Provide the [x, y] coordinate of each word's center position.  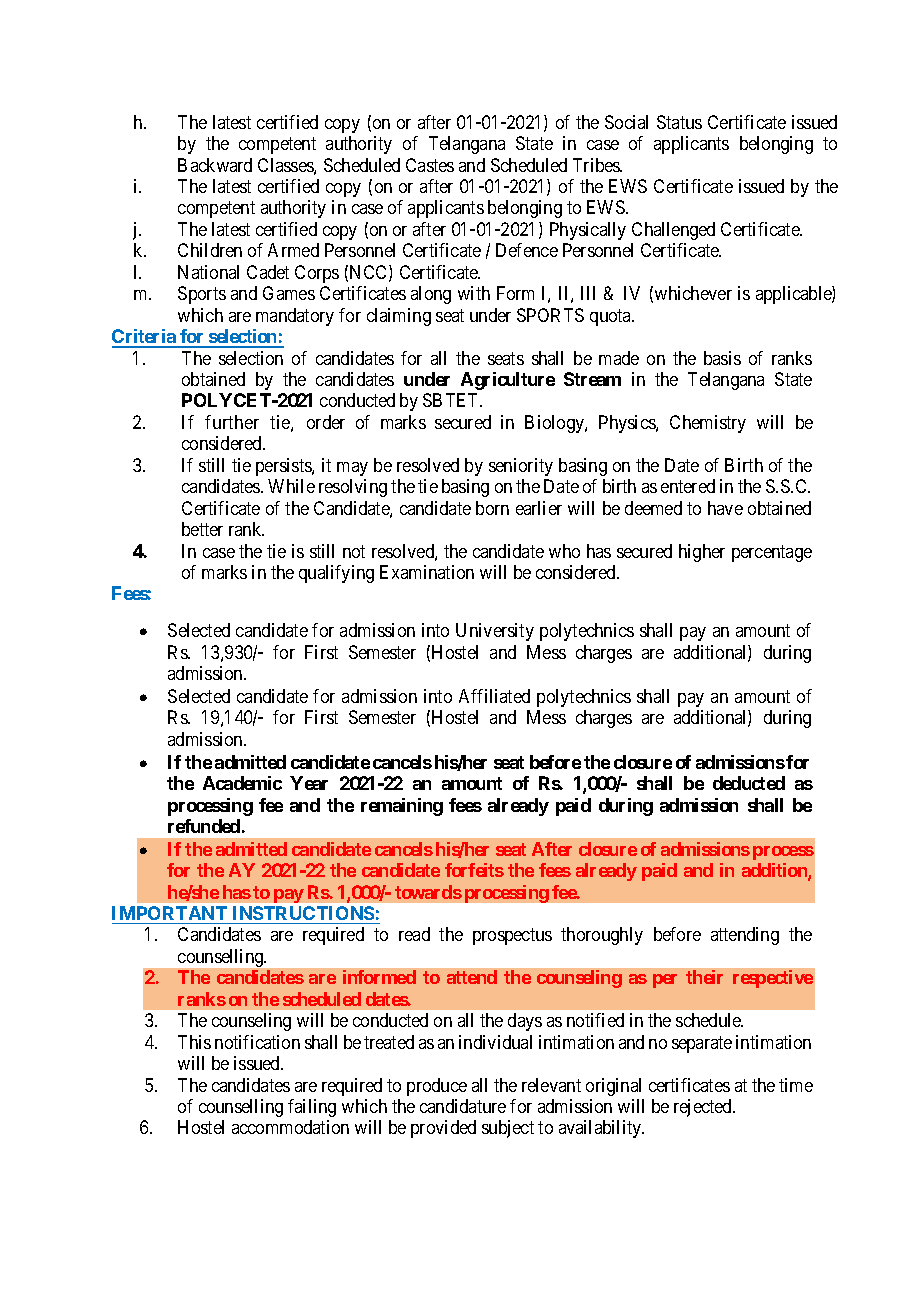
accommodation [290, 1127]
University [495, 632]
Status [679, 122]
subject [508, 1129]
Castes [430, 165]
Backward [215, 165]
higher [702, 553]
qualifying [336, 574]
